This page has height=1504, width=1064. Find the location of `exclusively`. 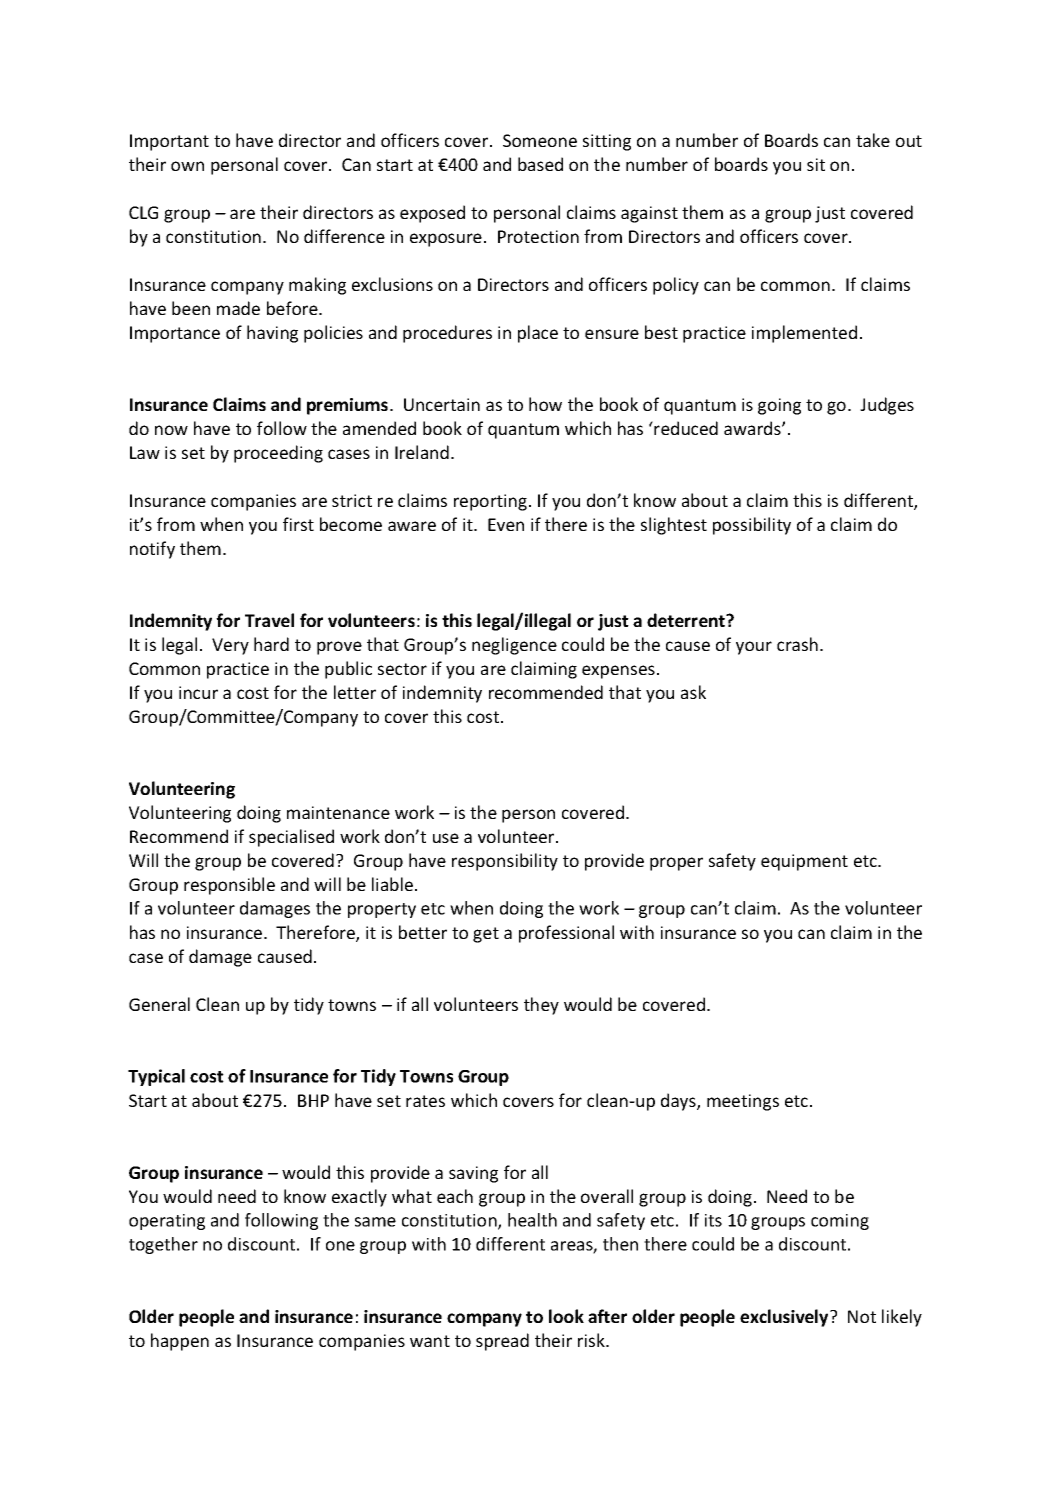

exclusively is located at coordinates (785, 1318).
